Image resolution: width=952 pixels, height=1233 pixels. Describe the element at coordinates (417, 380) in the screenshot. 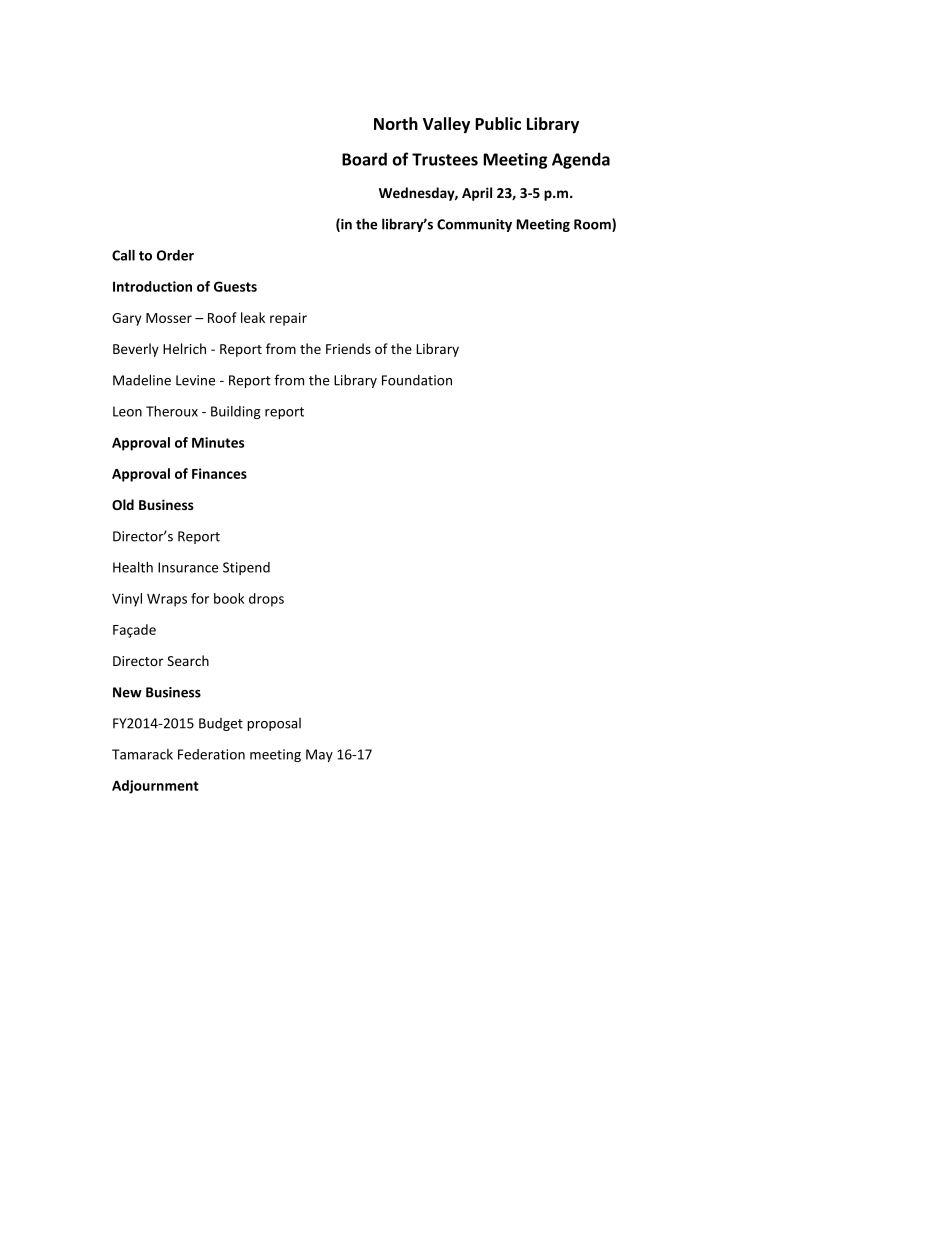

I see `Foundation` at that location.
